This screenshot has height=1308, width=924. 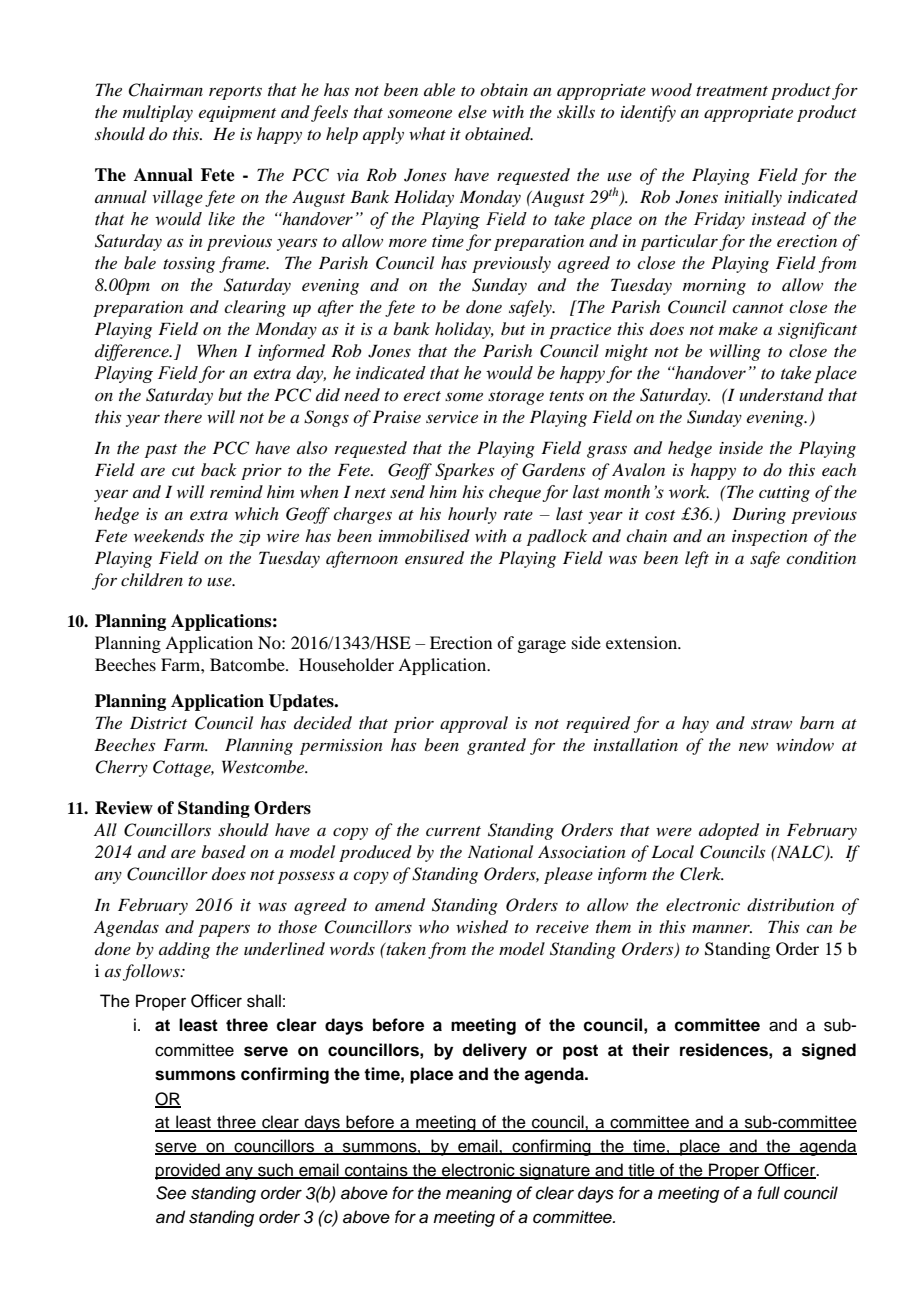 What do you see at coordinates (515, 493) in the screenshot?
I see `cheque` at bounding box center [515, 493].
